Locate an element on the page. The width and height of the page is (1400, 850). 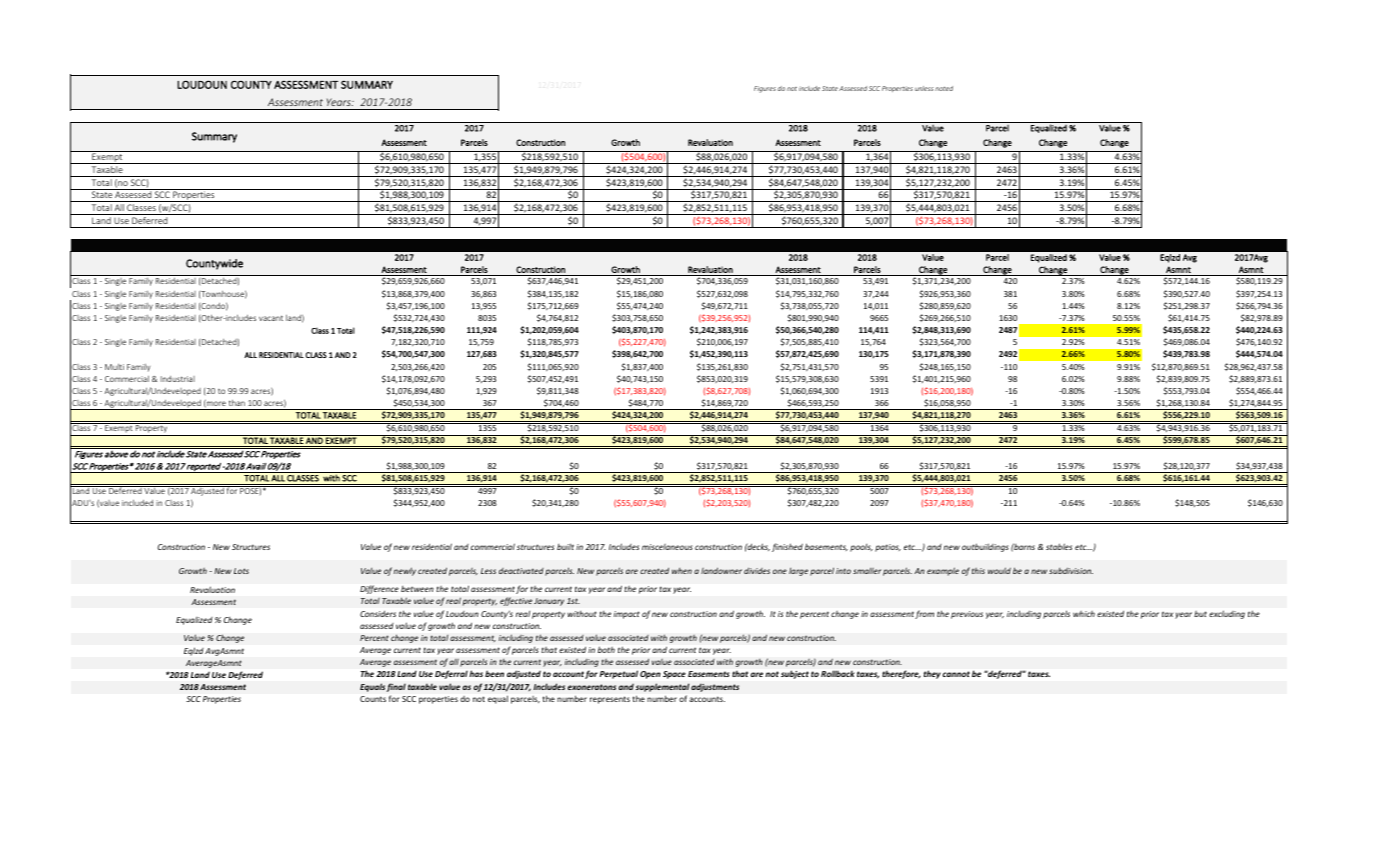
than is located at coordinates (237, 403).
